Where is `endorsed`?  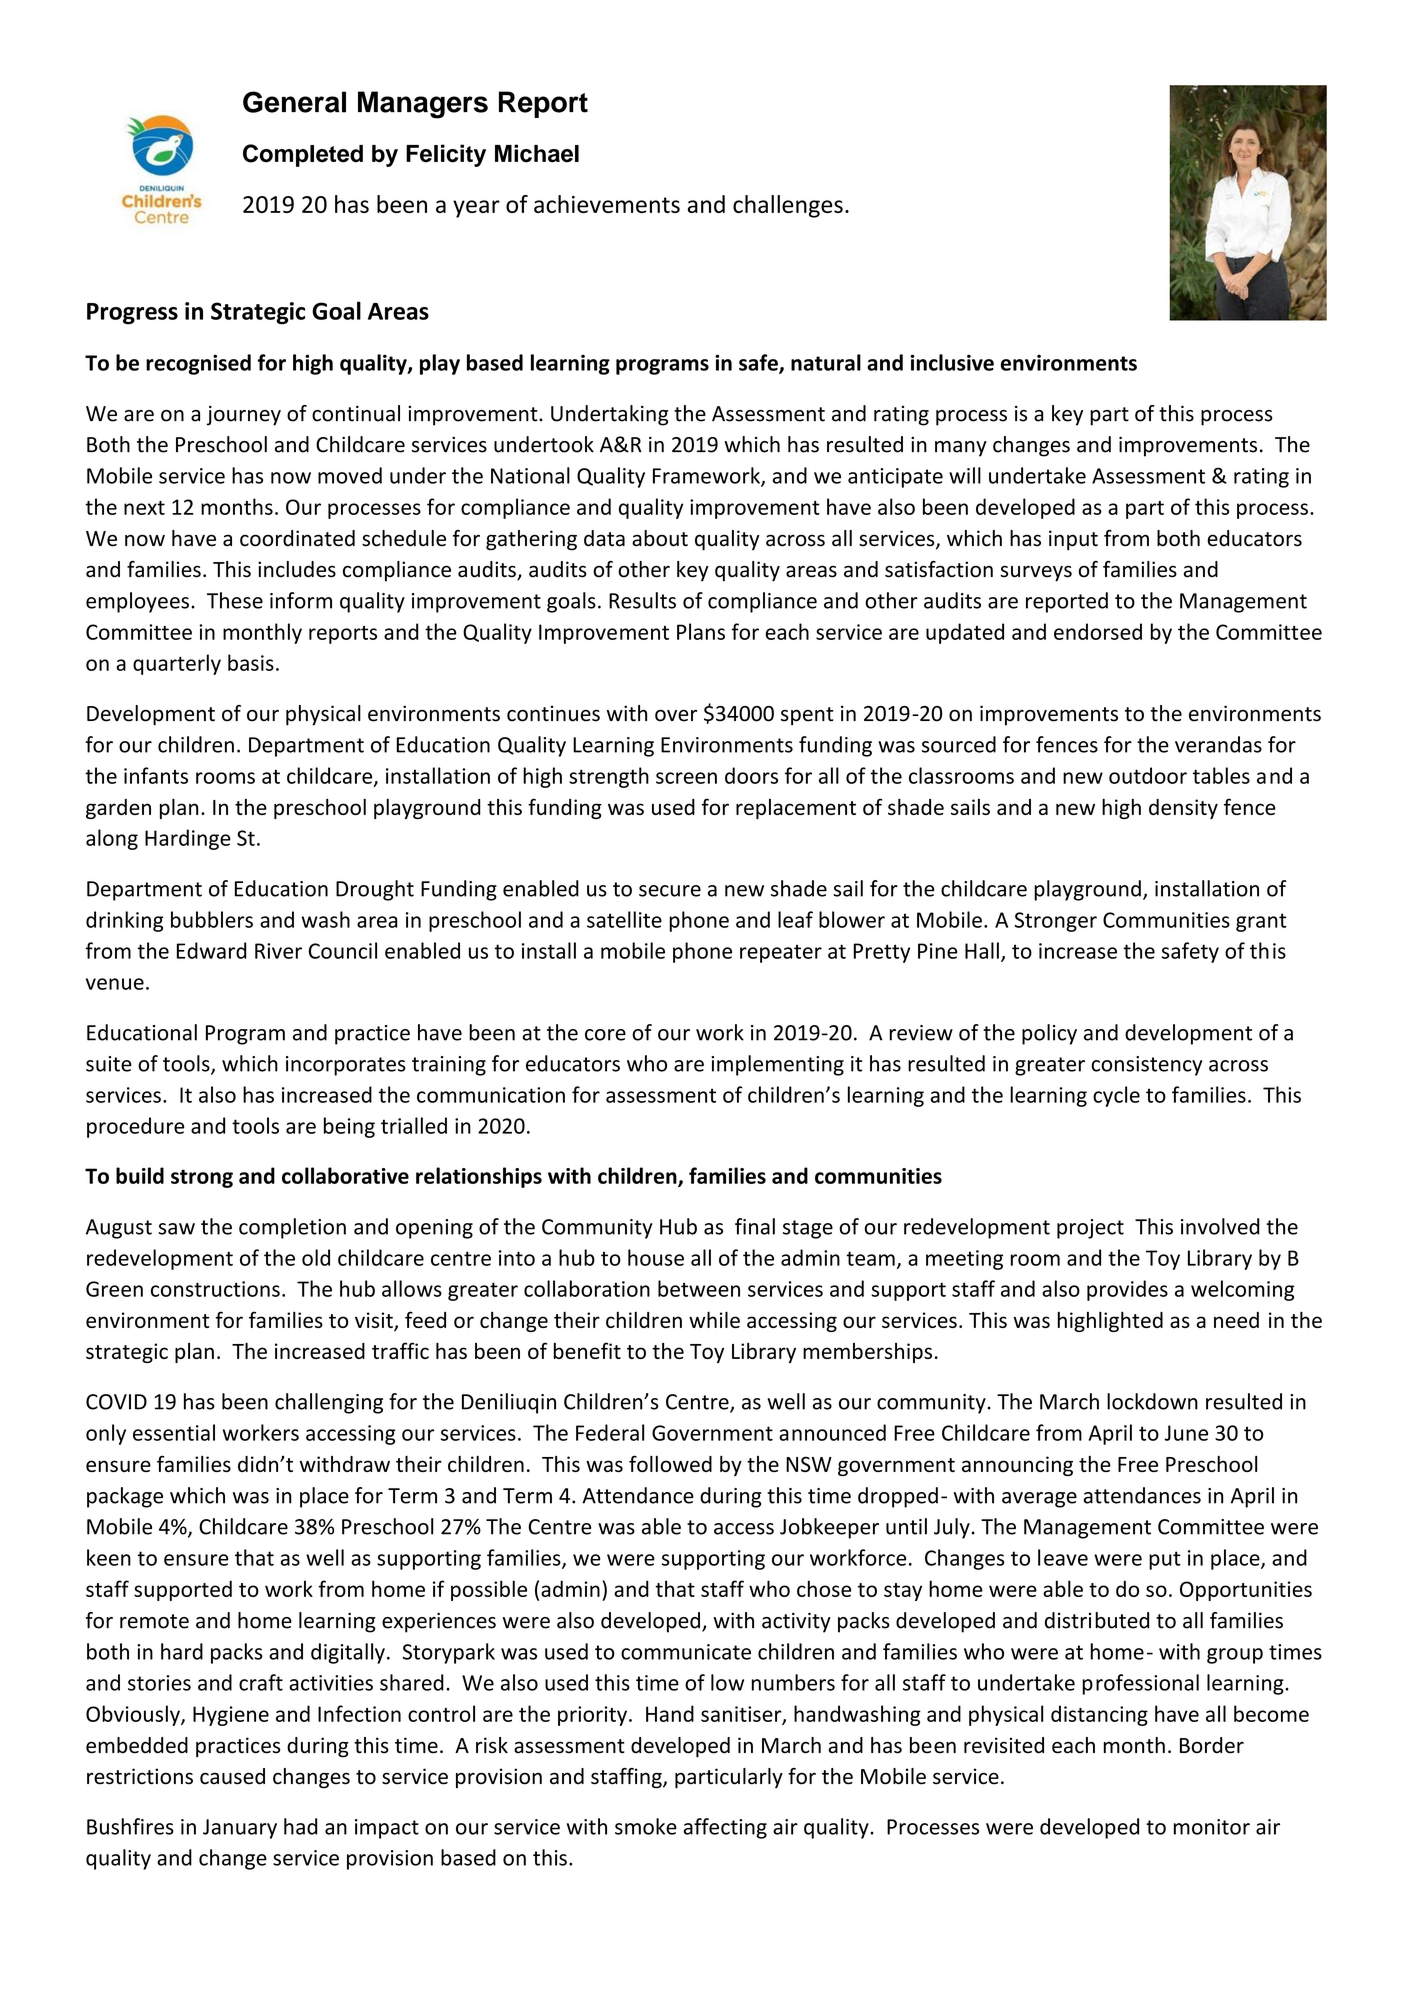
endorsed is located at coordinates (1098, 631).
